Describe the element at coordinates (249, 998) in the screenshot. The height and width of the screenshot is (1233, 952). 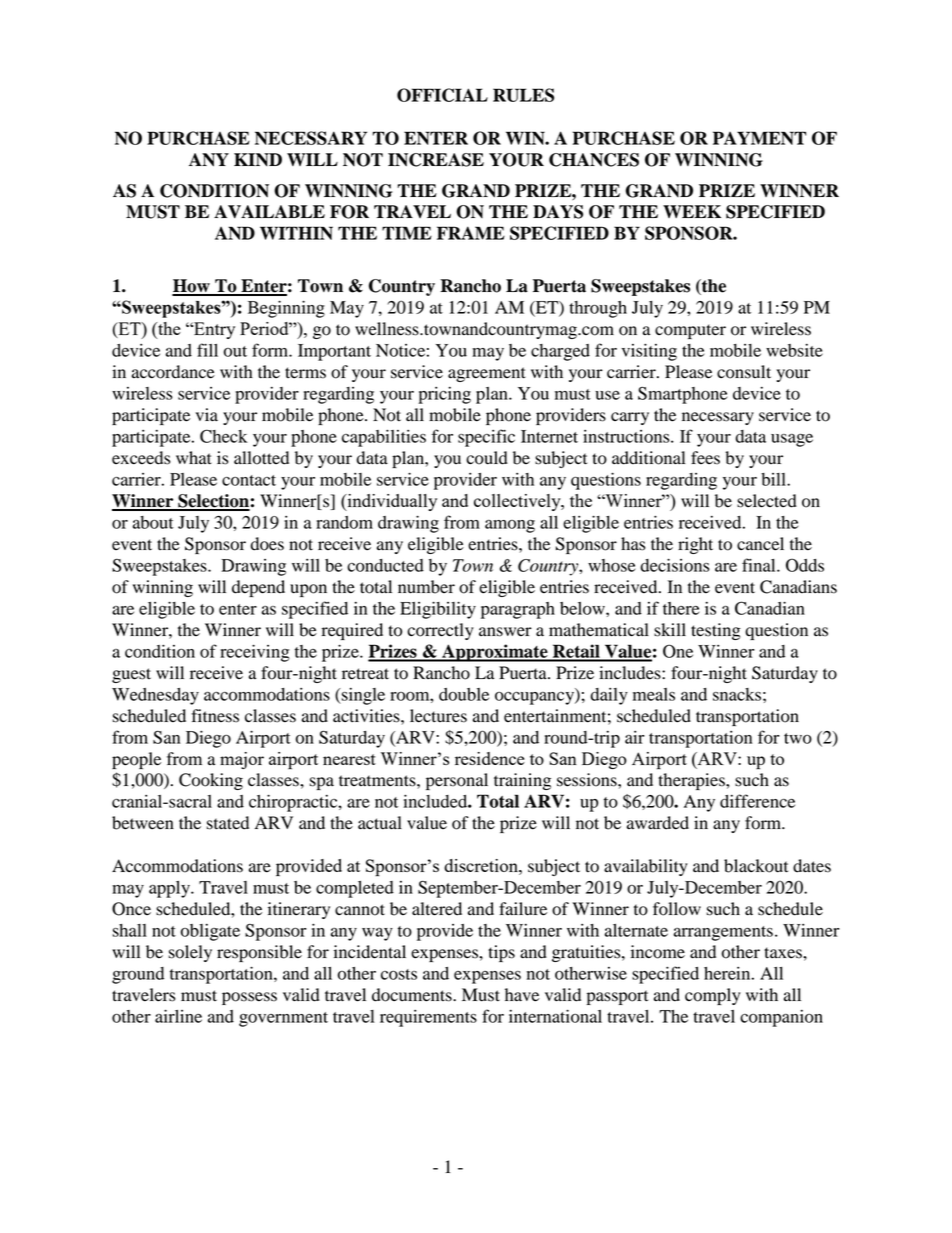
I see `possess` at that location.
